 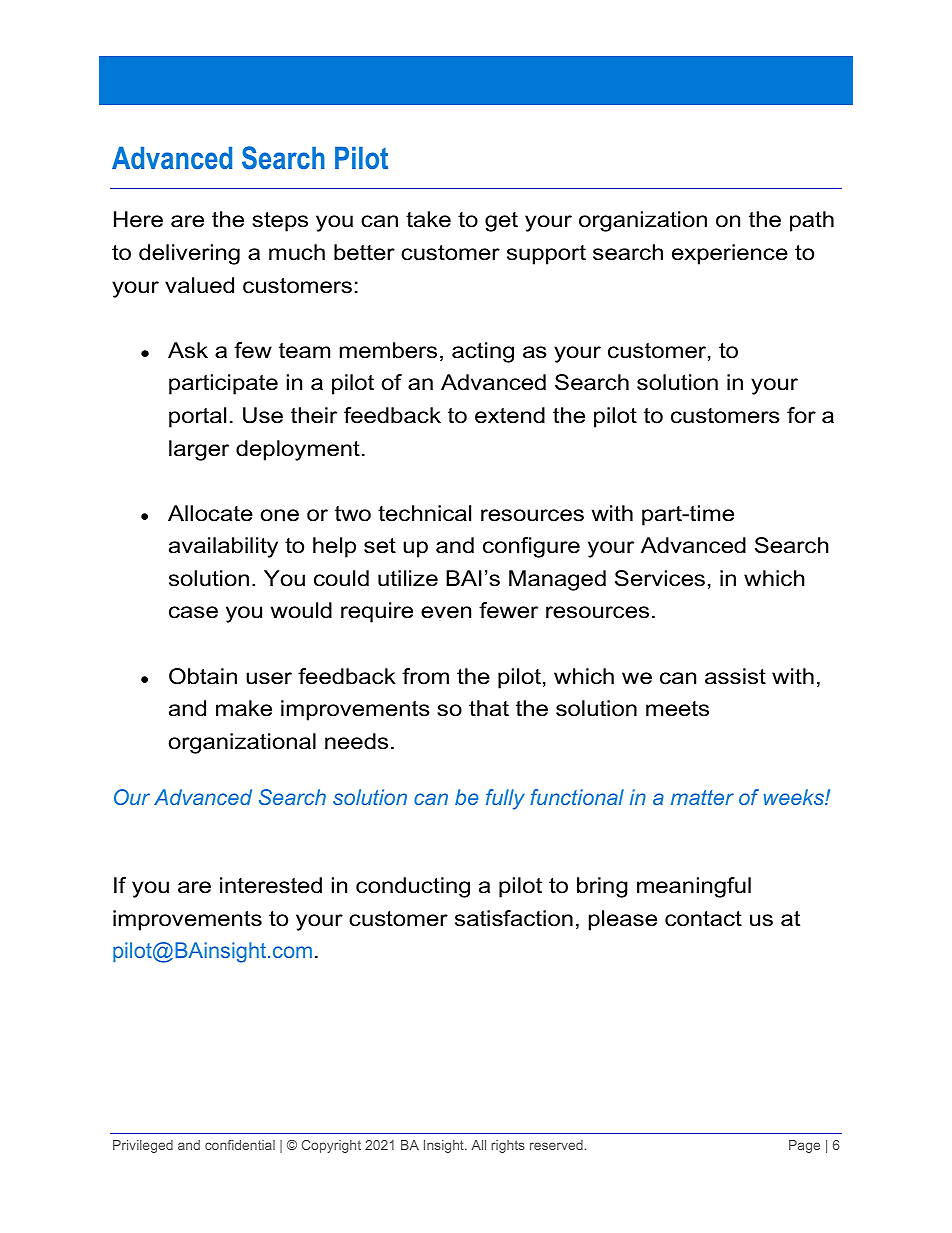 I want to click on interested, so click(x=271, y=885).
